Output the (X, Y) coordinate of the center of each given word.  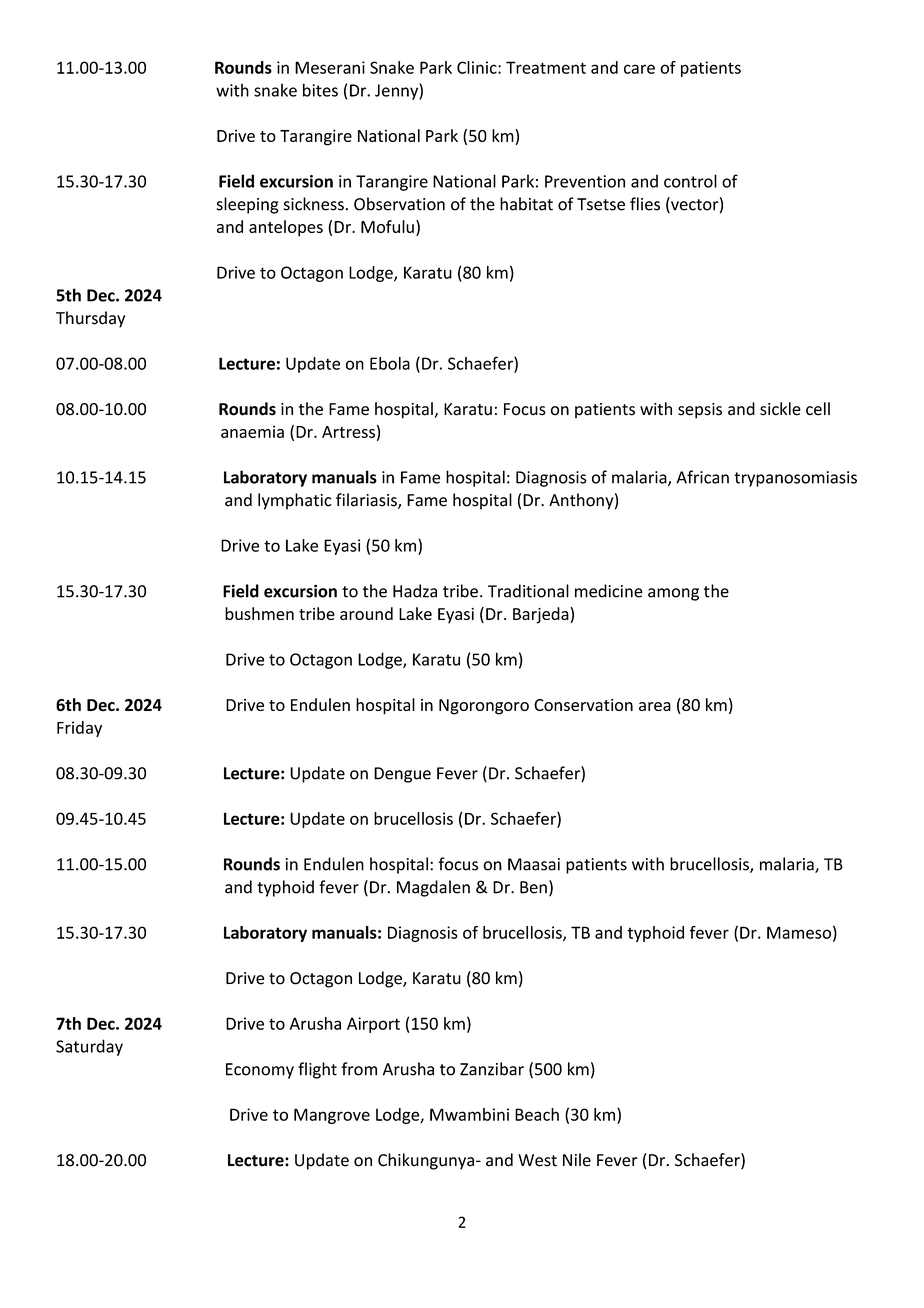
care (639, 69)
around (366, 613)
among (673, 594)
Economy (260, 1071)
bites (320, 90)
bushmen (259, 613)
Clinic (478, 67)
